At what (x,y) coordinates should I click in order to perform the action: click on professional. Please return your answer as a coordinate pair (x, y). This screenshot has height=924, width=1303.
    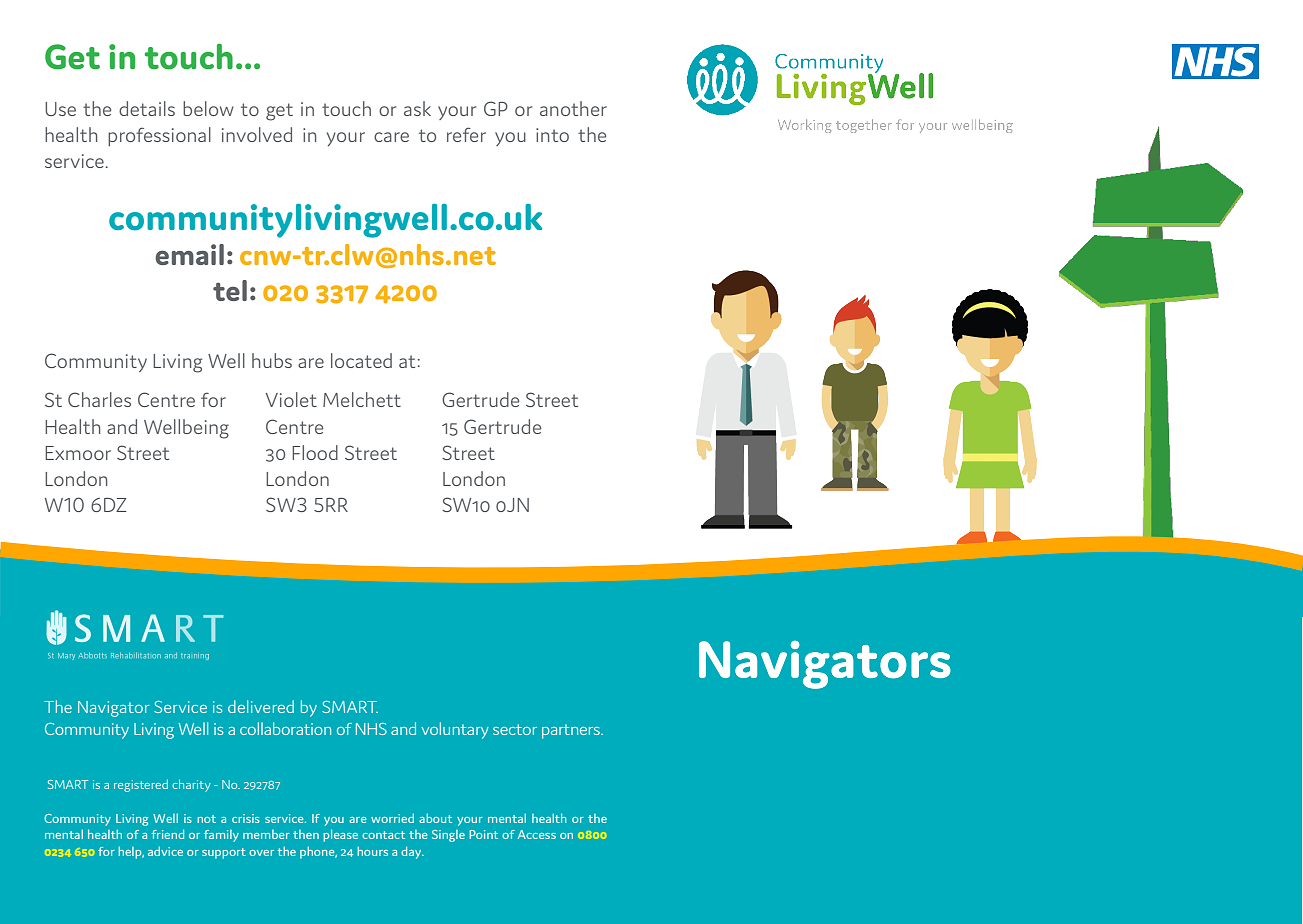
    Looking at the image, I should click on (159, 136).
